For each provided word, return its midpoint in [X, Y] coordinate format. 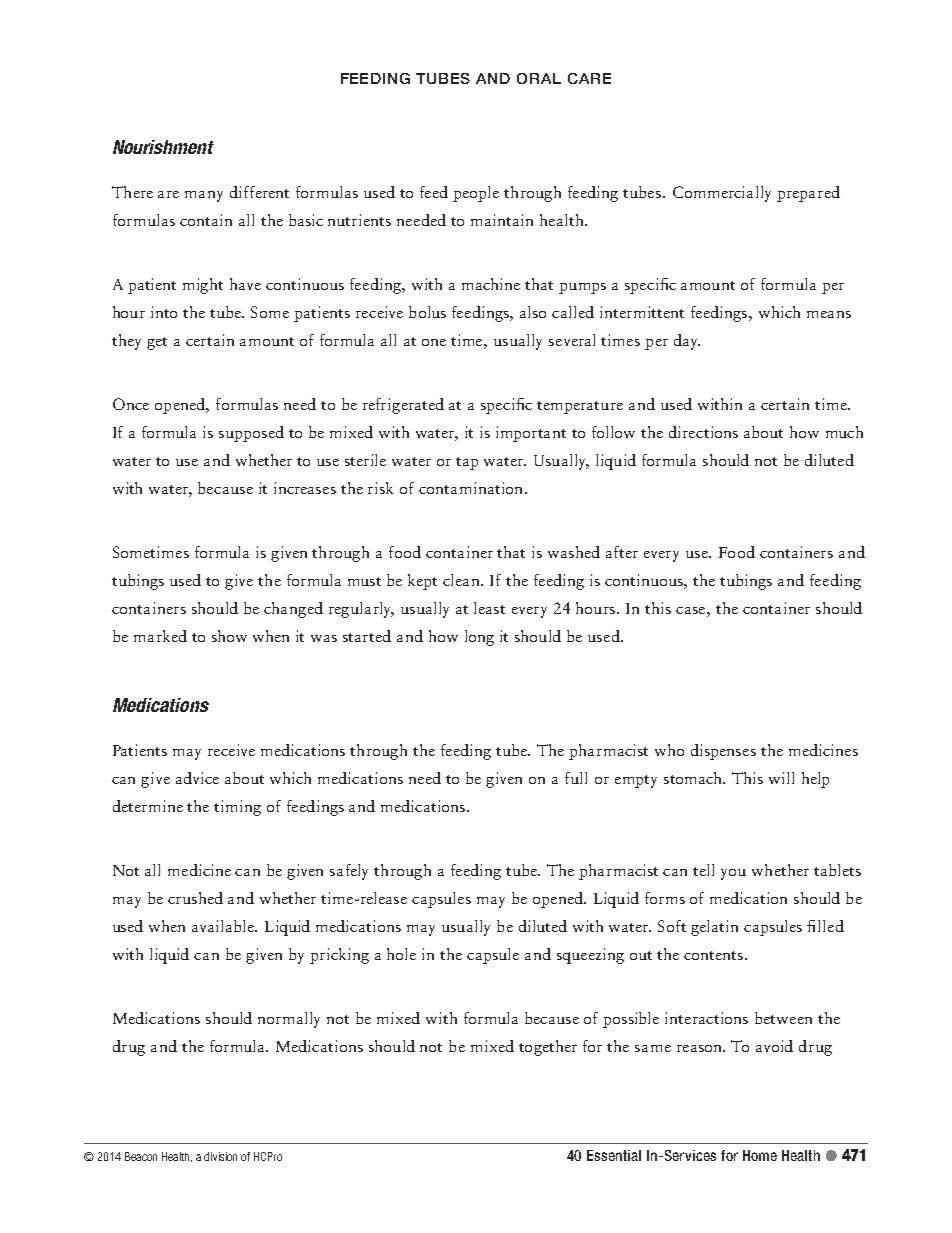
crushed [195, 898]
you [733, 874]
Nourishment [163, 147]
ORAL [539, 78]
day [687, 342]
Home [760, 1155]
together [548, 1048]
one [434, 342]
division [220, 1156]
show [229, 636]
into [164, 312]
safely [349, 872]
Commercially [722, 194]
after [622, 552]
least [489, 608]
